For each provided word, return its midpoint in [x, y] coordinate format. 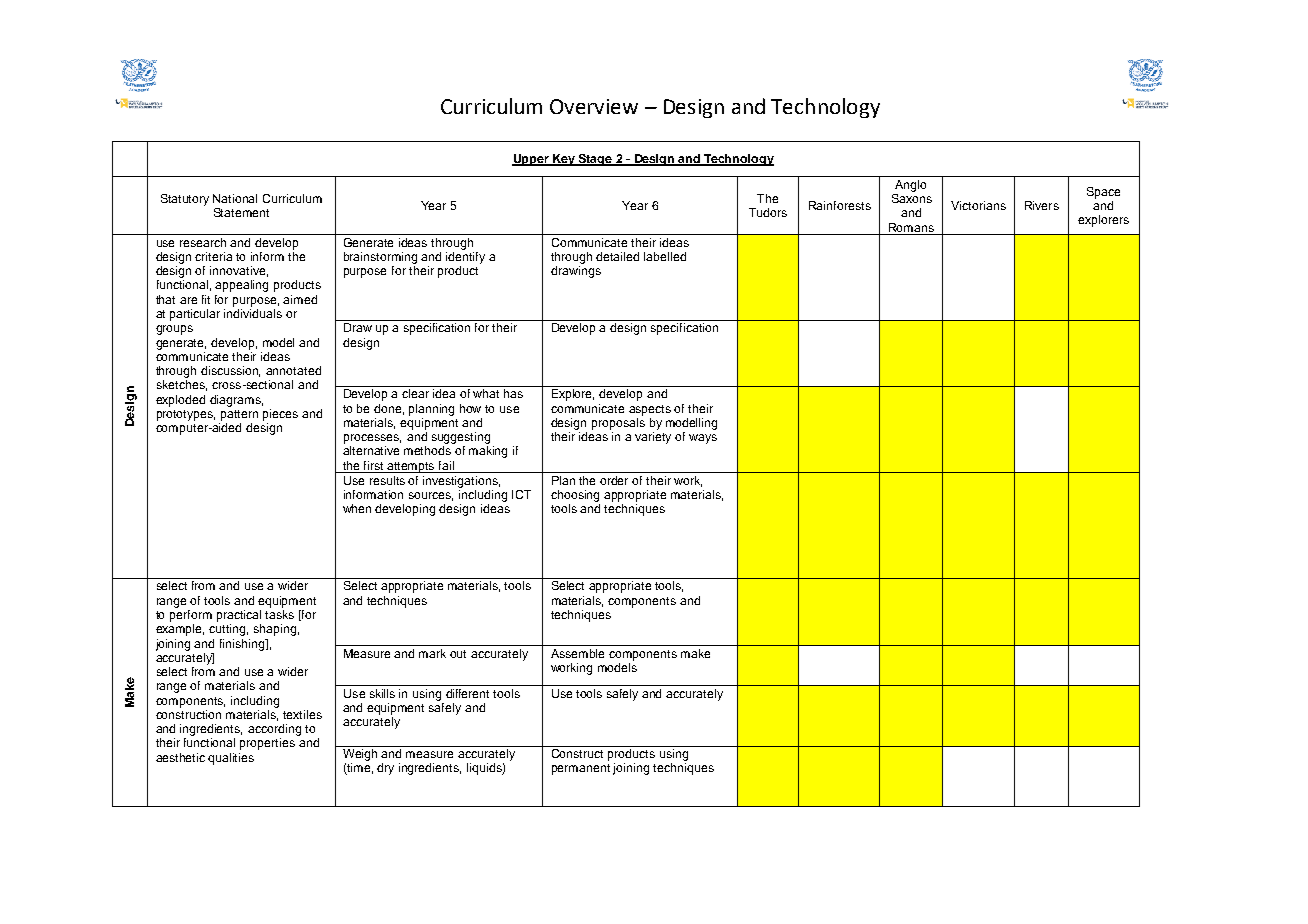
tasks [279, 613]
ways [703, 439]
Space [1103, 193]
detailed [617, 256]
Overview [594, 106]
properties [267, 744]
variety [653, 438]
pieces [280, 415]
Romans [911, 227]
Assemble [577, 653]
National [235, 198]
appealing [241, 286]
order [614, 480]
